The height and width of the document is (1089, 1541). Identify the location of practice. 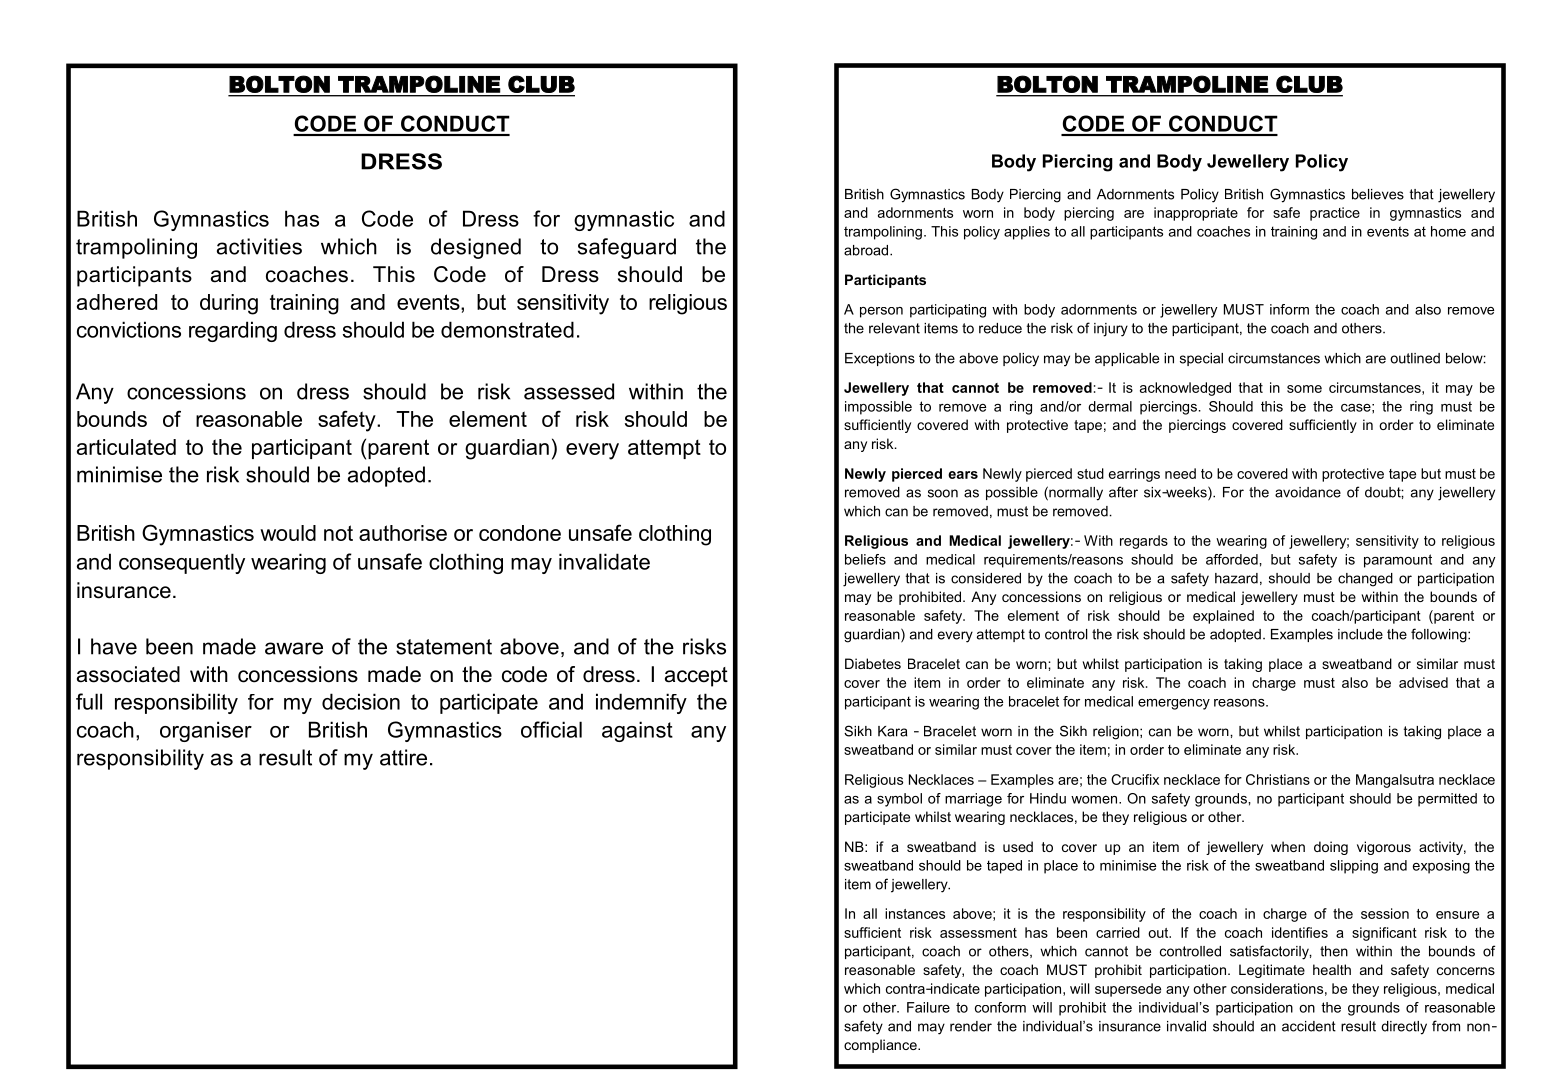
(1335, 214).
